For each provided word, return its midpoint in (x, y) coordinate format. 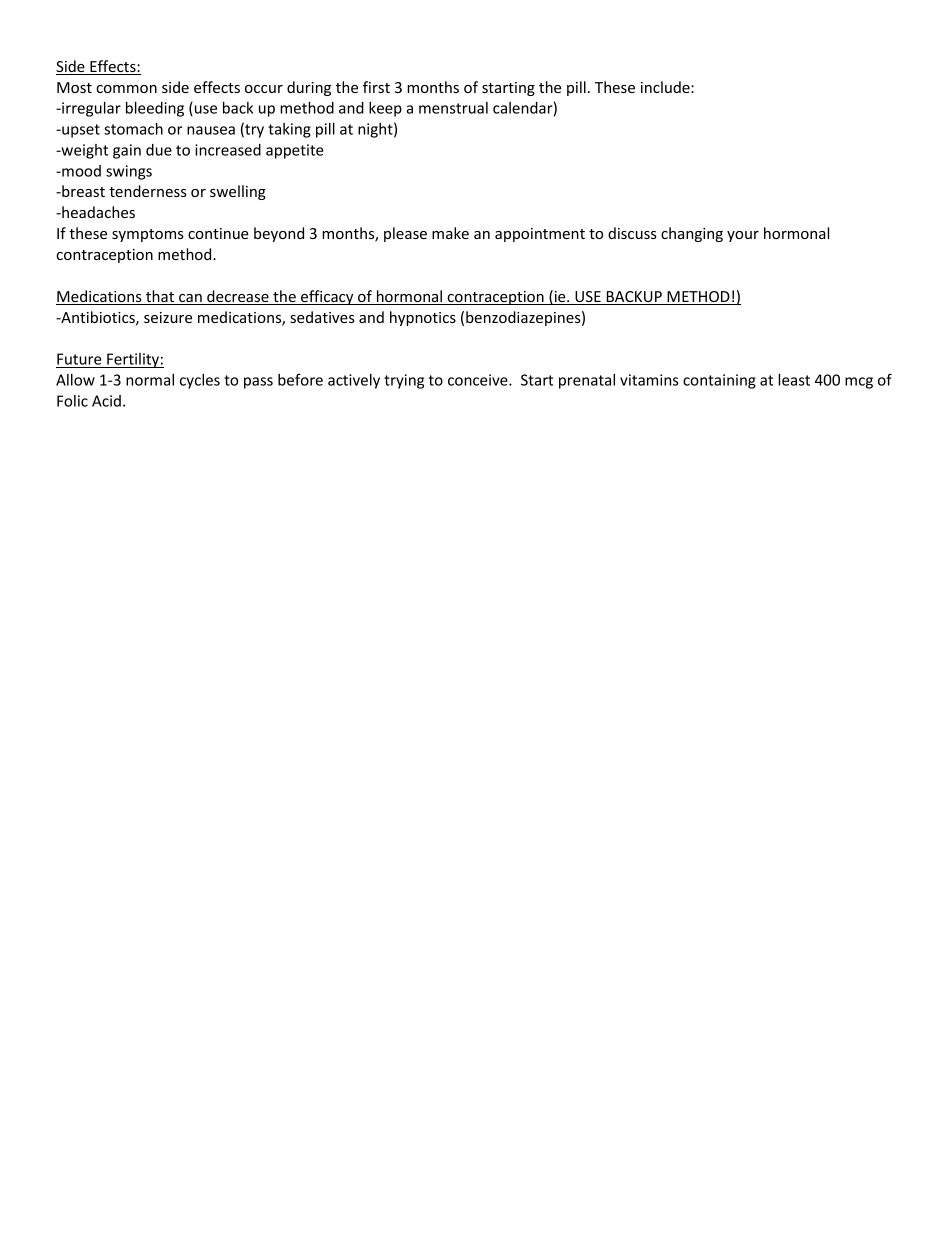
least (794, 380)
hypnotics (423, 318)
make (450, 233)
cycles (200, 381)
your (743, 236)
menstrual (453, 108)
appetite (295, 151)
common (126, 89)
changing (692, 234)
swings (129, 172)
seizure (168, 317)
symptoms (148, 235)
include (666, 87)
